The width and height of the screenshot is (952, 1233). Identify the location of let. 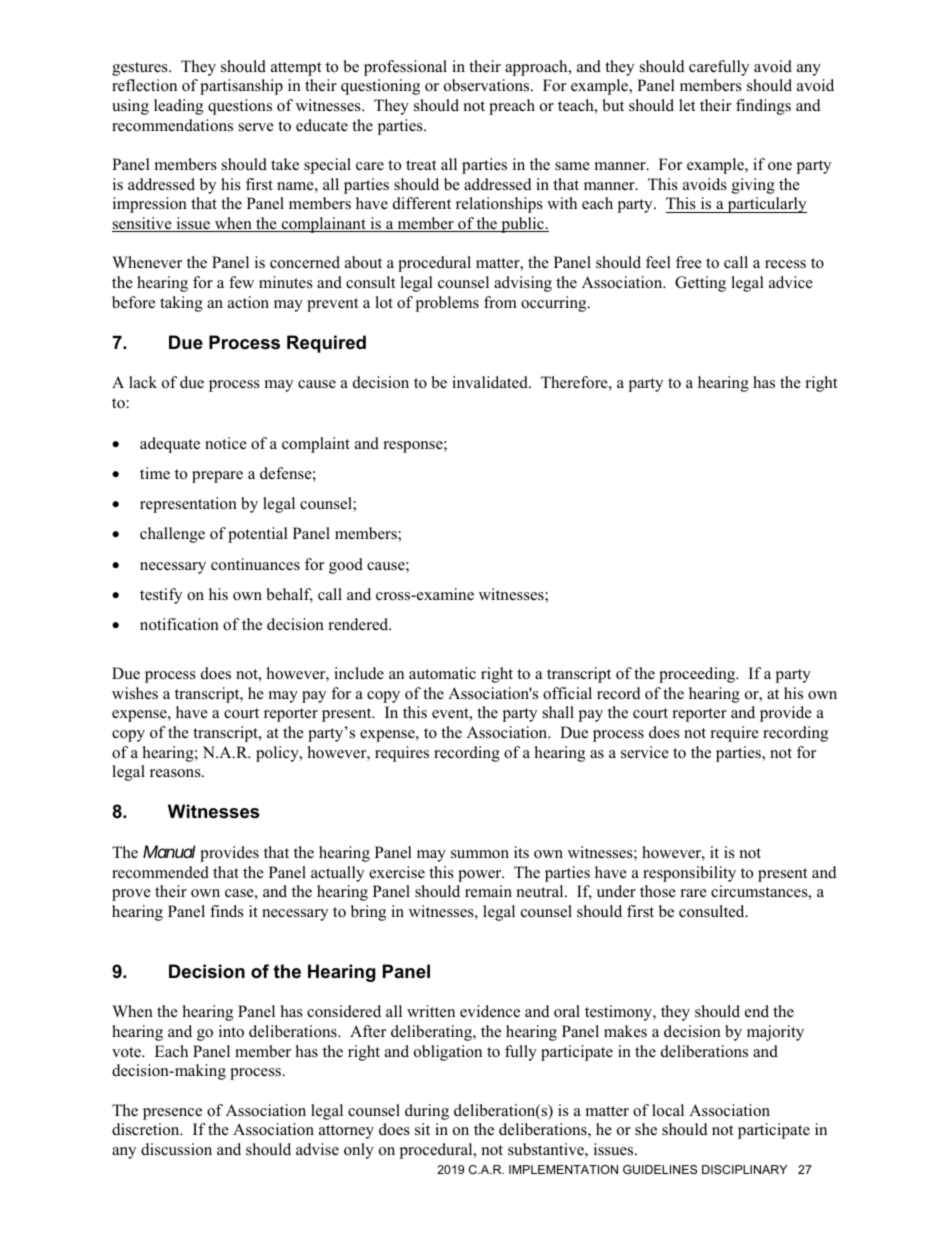
(687, 105).
